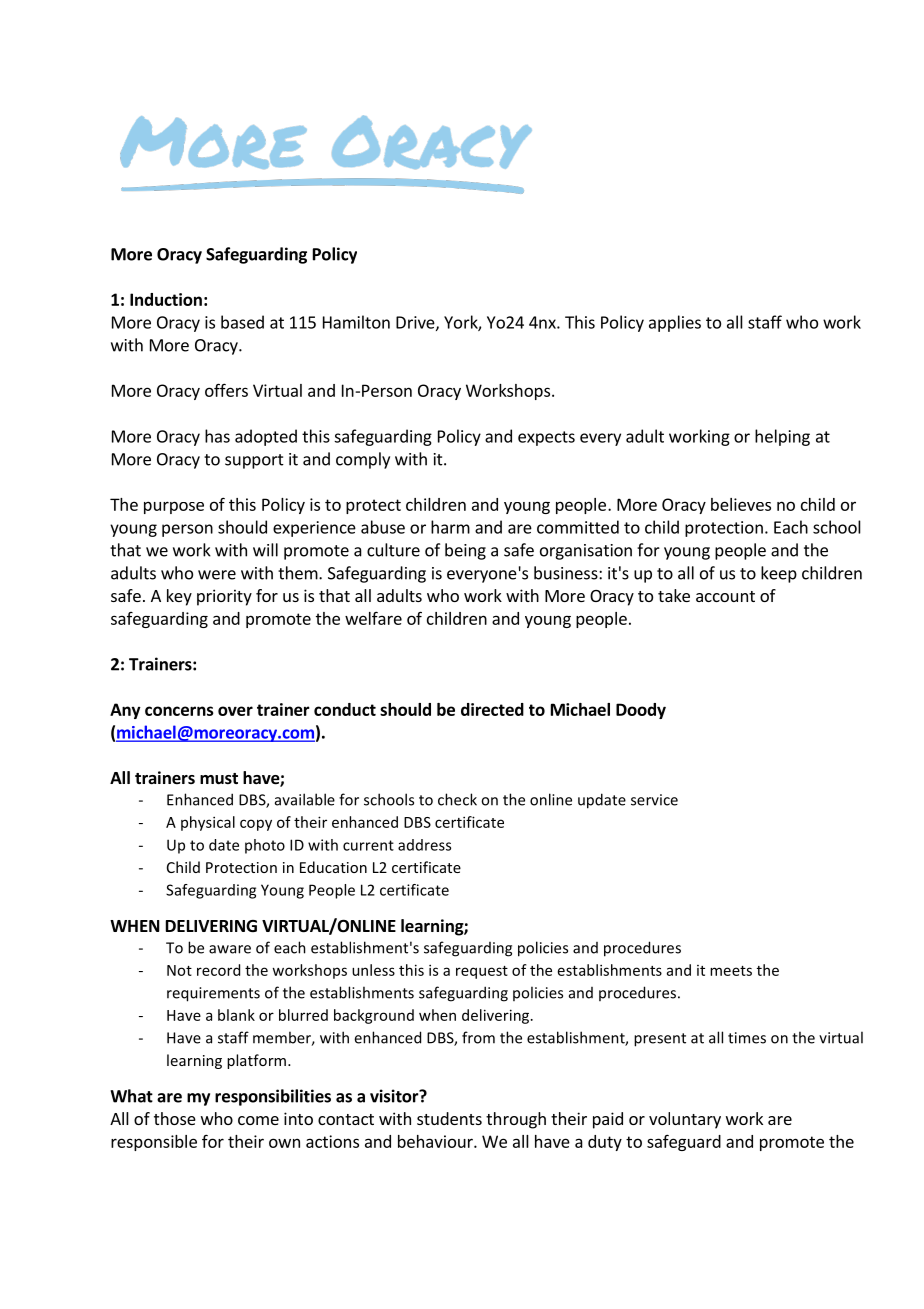 Image resolution: width=924 pixels, height=1309 pixels. Describe the element at coordinates (675, 323) in the document. I see `applies` at that location.
